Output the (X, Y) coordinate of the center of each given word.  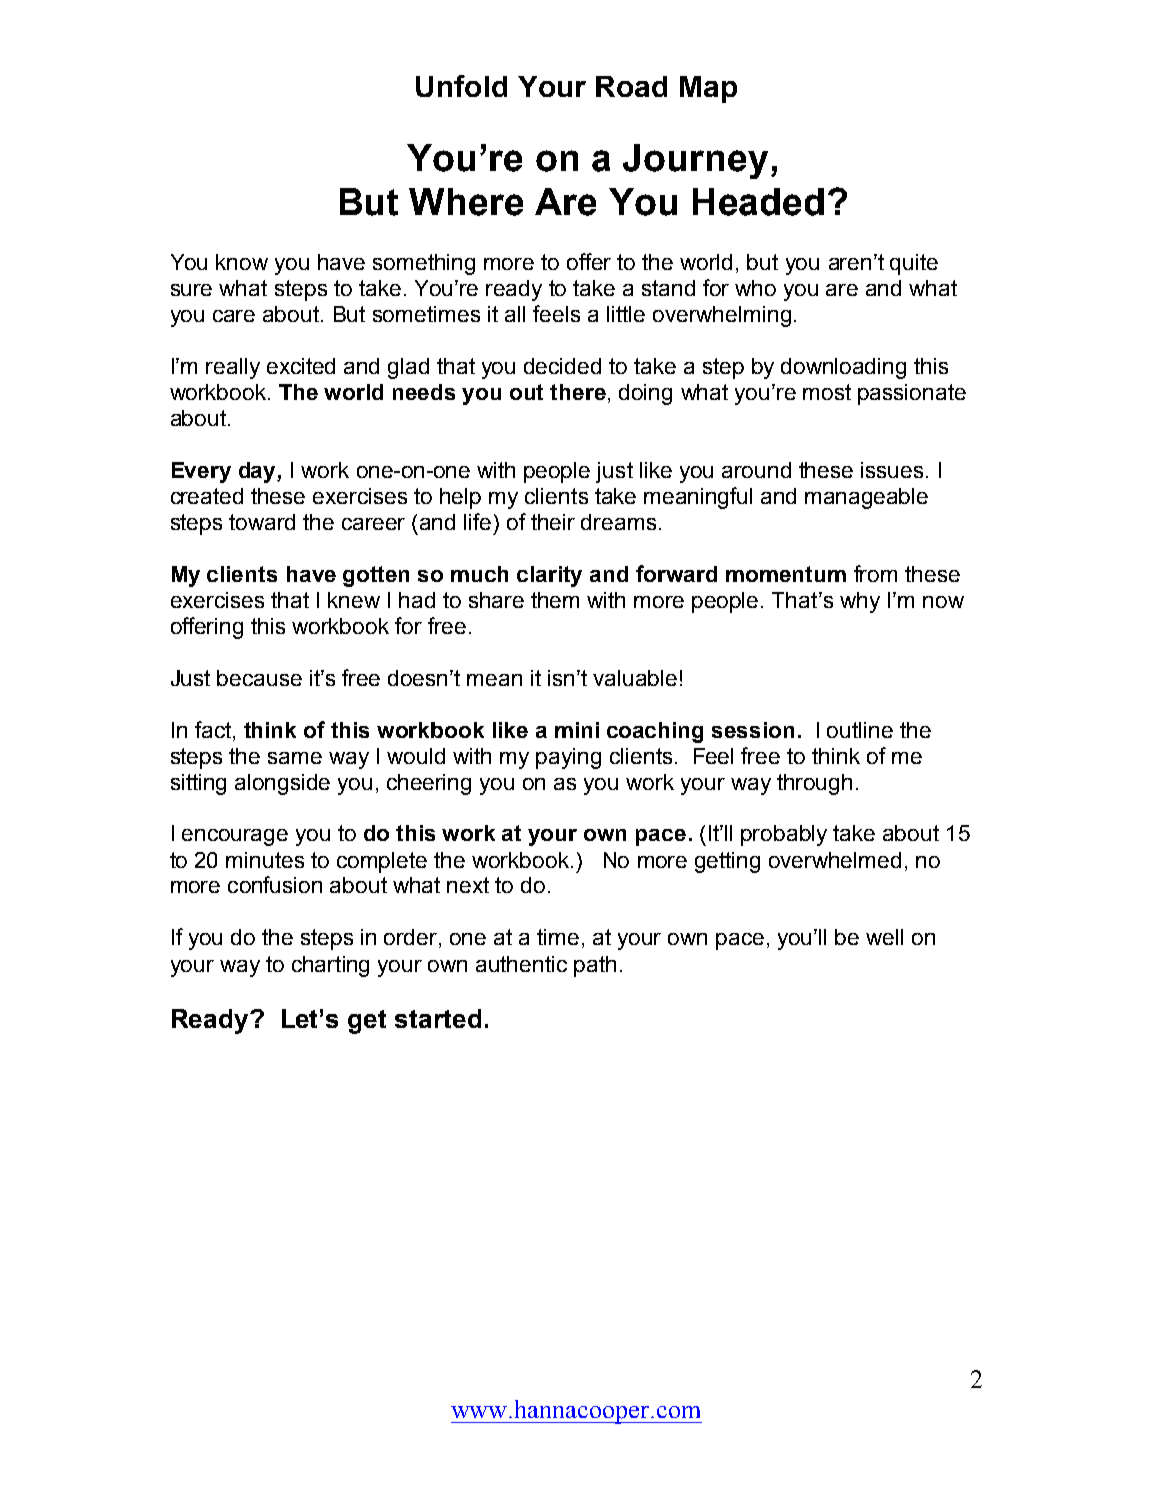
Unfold (461, 86)
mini (577, 730)
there (578, 392)
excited (301, 366)
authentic (521, 964)
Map (708, 89)
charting (330, 966)
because (259, 678)
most (827, 392)
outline (860, 730)
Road (631, 86)
